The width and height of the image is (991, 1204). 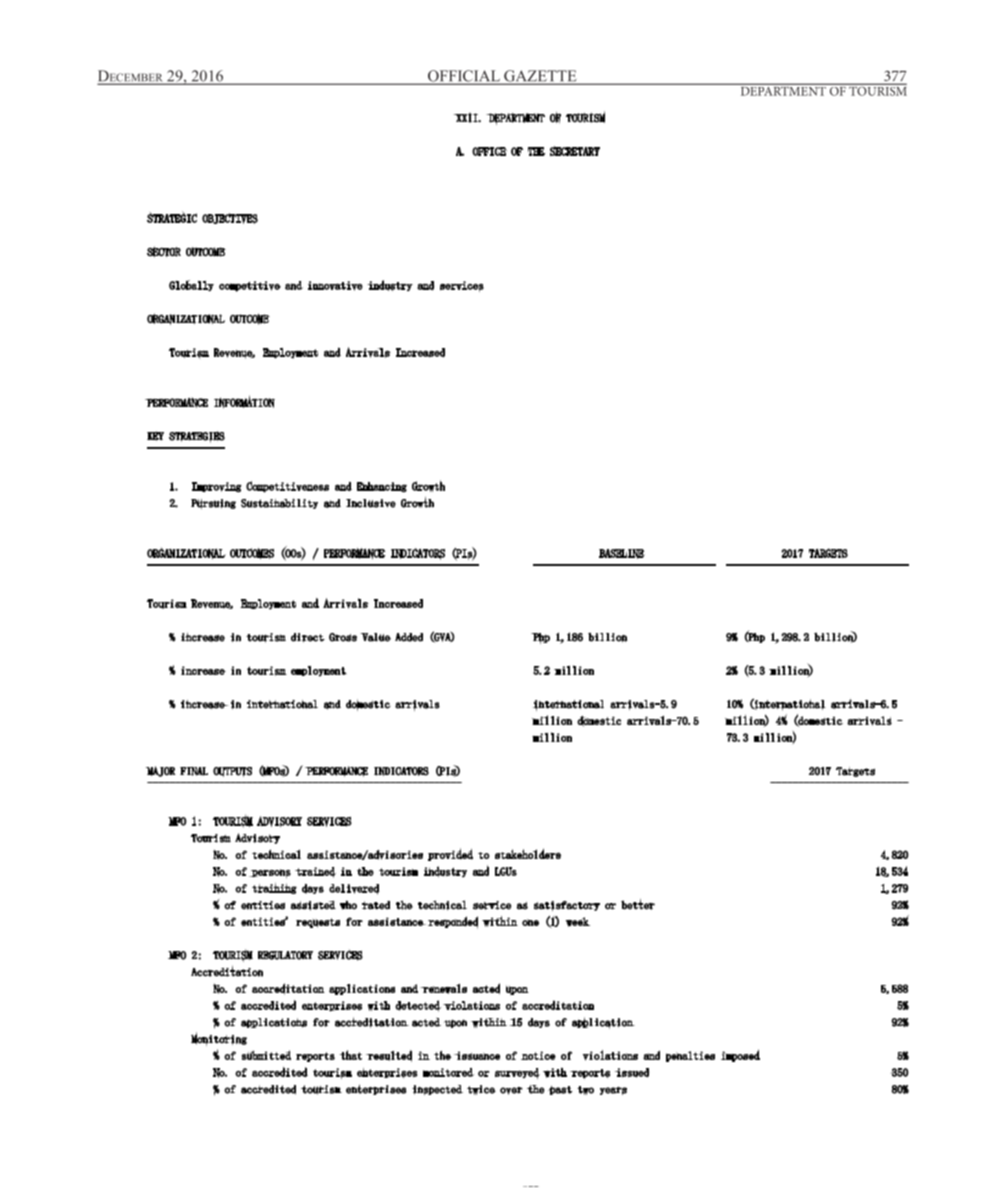 I want to click on Pursuing, so click(x=213, y=504).
